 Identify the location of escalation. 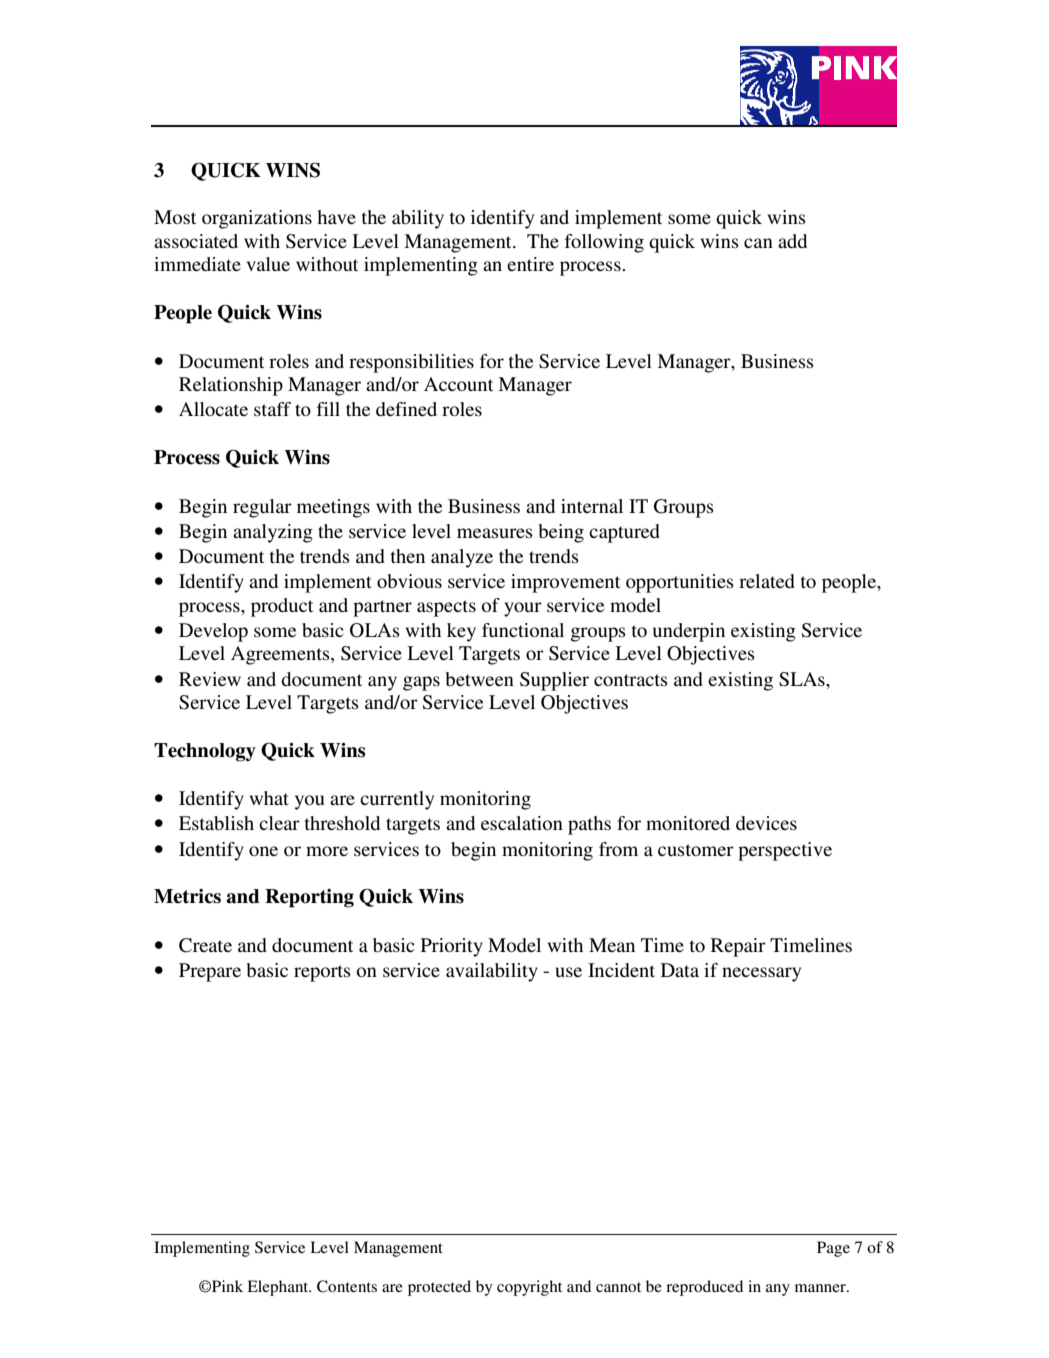
(522, 823).
